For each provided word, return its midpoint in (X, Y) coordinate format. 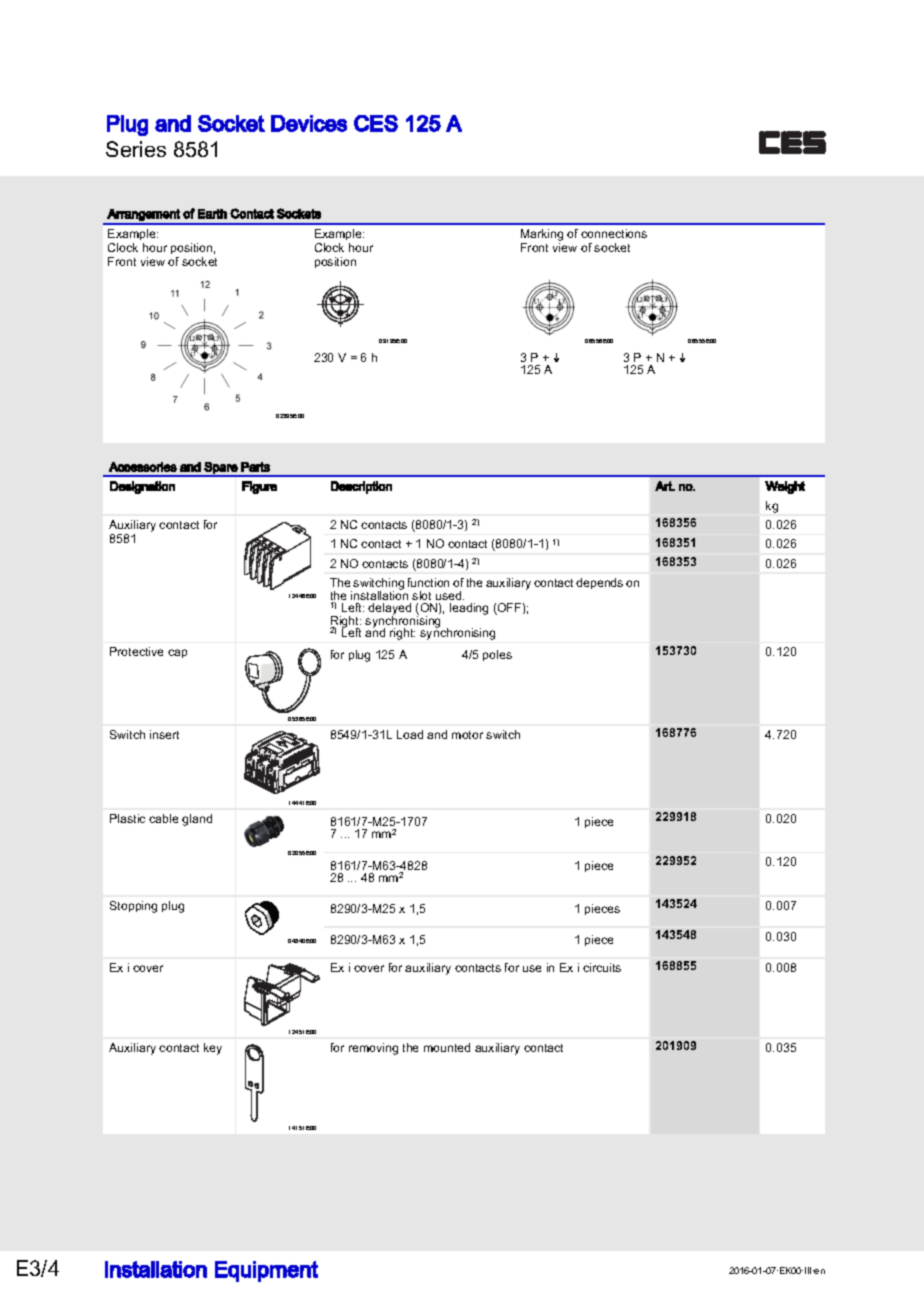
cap (177, 653)
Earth (212, 214)
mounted (447, 1047)
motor (467, 735)
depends (599, 583)
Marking (542, 235)
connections (614, 233)
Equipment (266, 1271)
